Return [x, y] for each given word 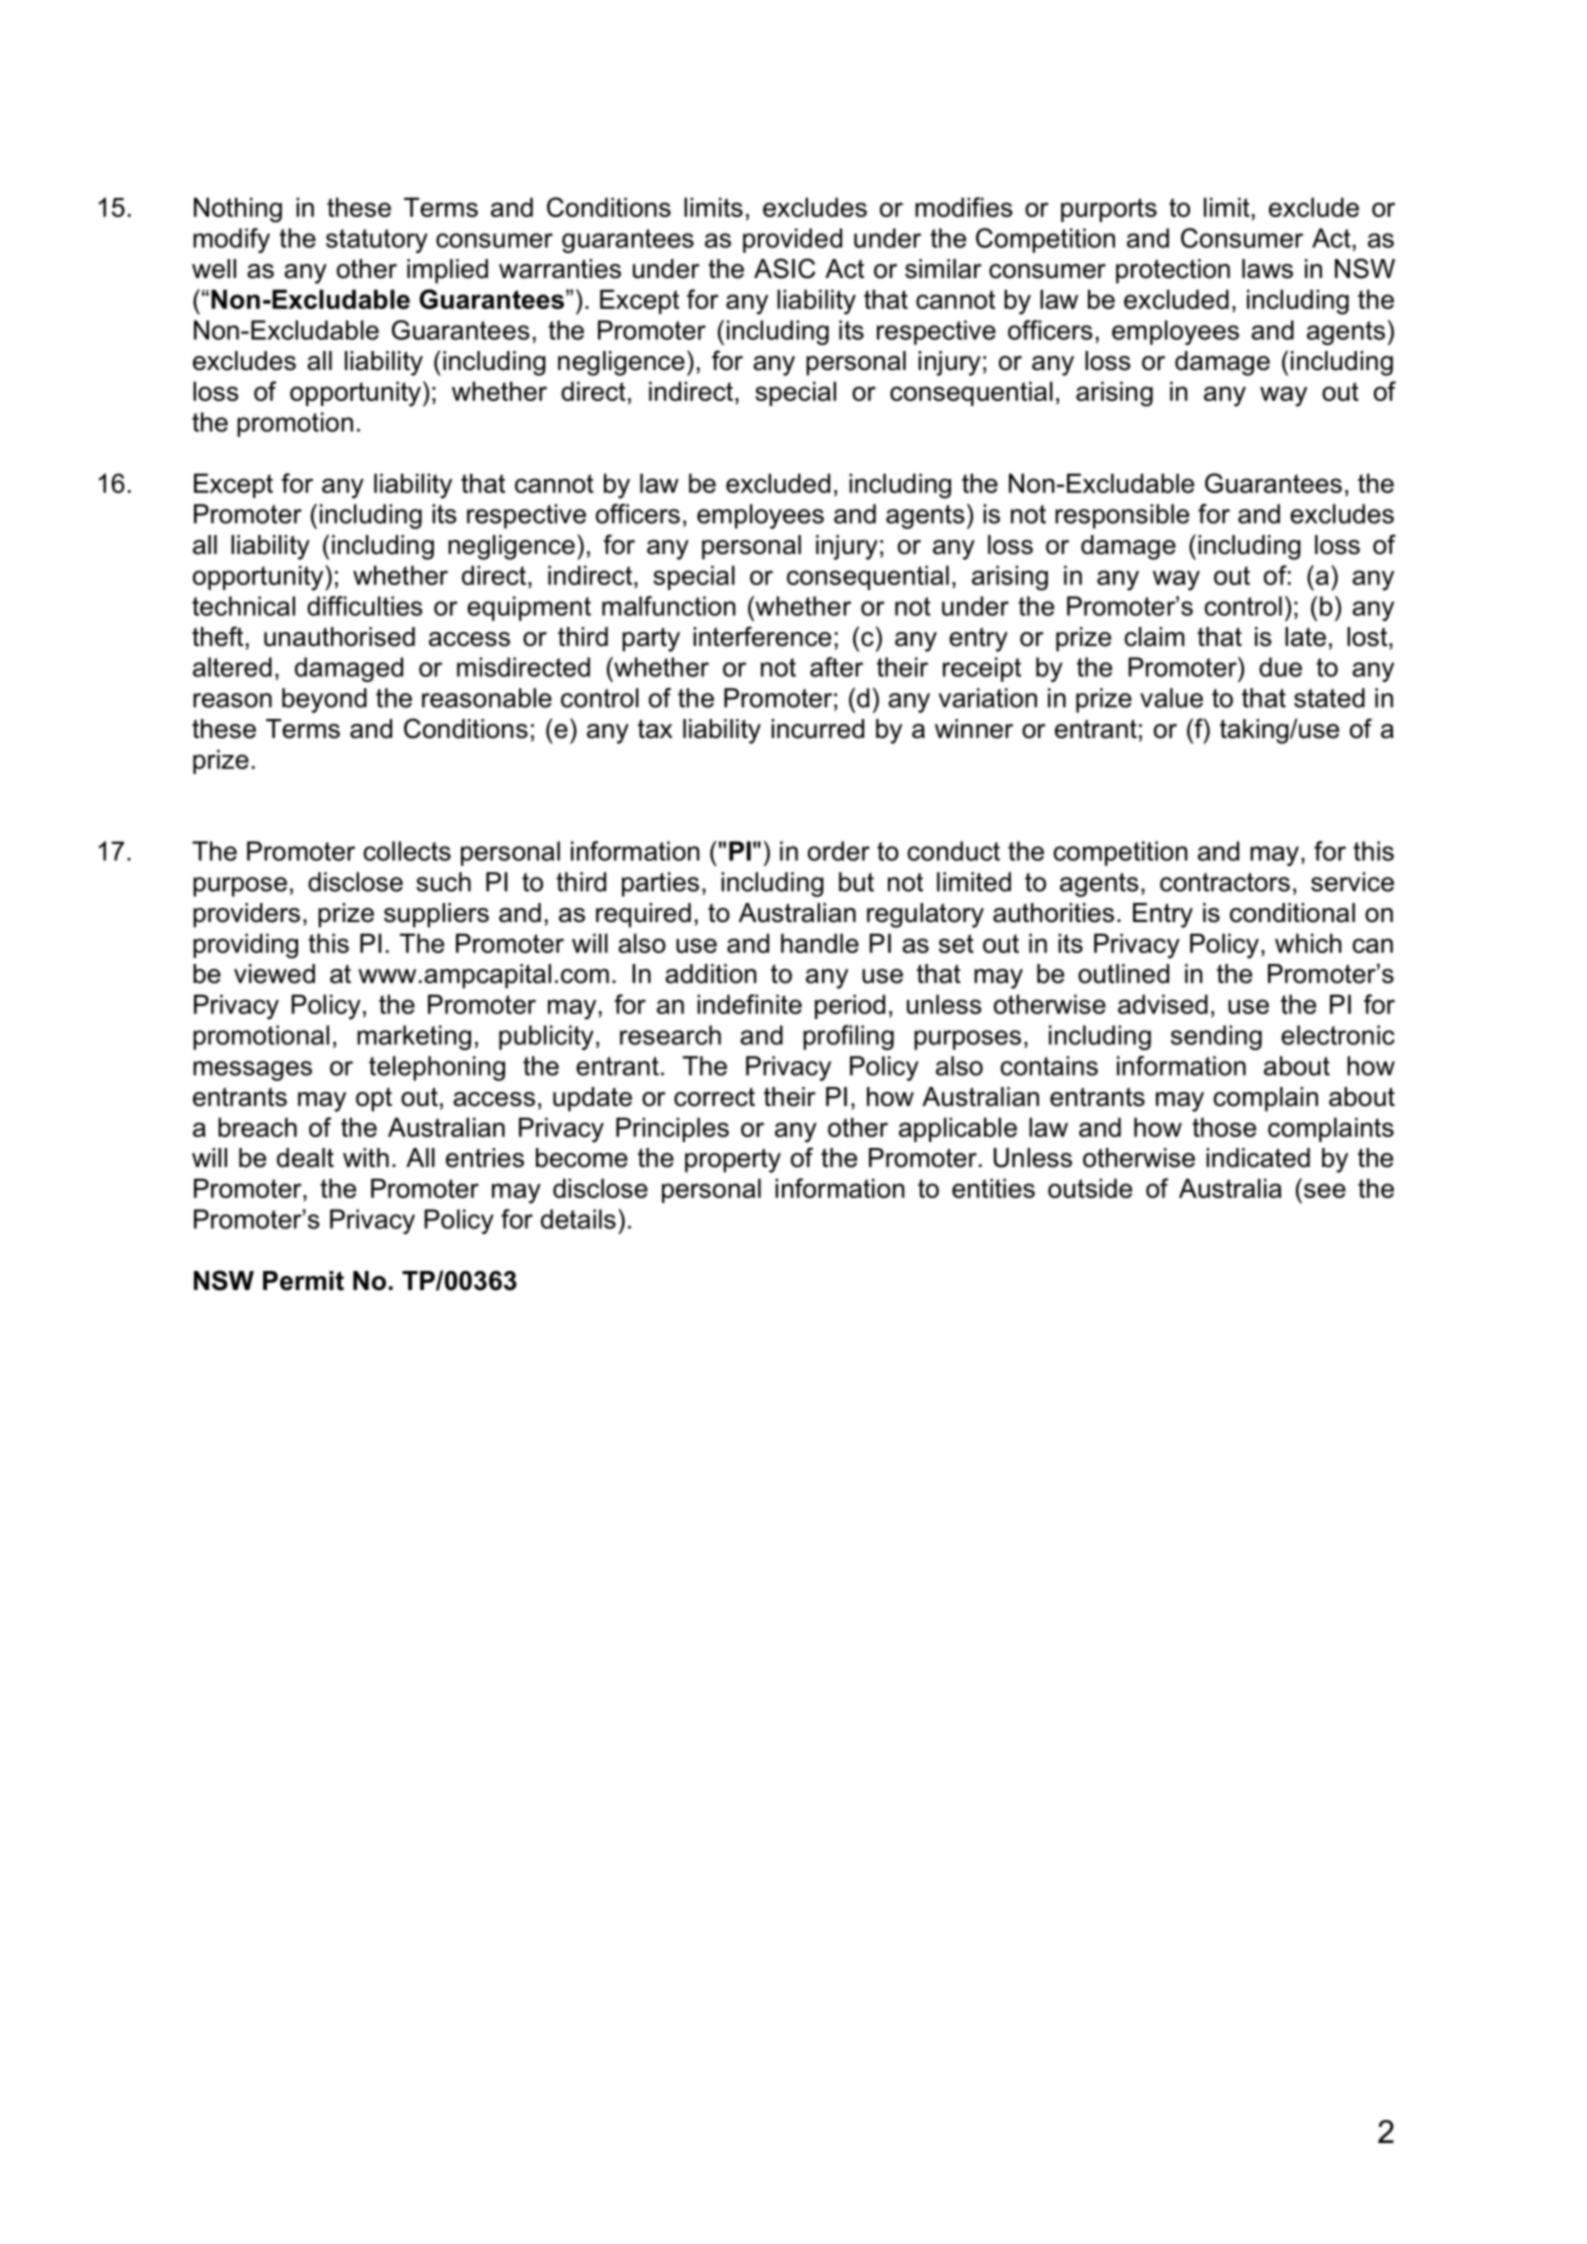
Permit [303, 1281]
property [733, 1160]
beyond [324, 700]
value [1171, 698]
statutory [377, 241]
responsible [1122, 516]
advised [1163, 1004]
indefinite [749, 1004]
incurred [817, 729]
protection [1173, 271]
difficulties [365, 606]
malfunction [668, 606]
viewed [274, 974]
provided [792, 240]
